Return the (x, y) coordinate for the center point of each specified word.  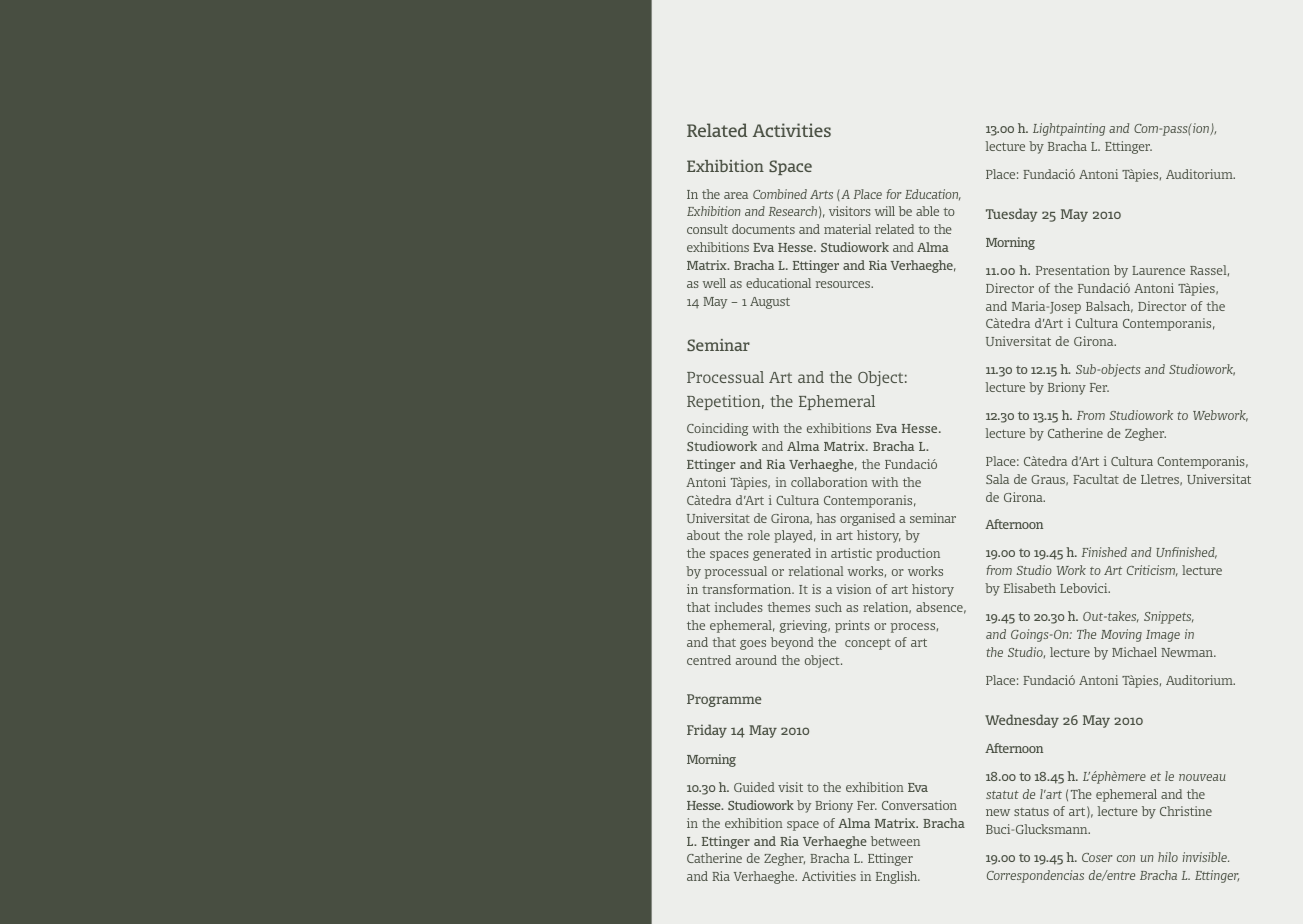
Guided (754, 787)
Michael (1134, 652)
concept (868, 644)
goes (753, 645)
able (927, 211)
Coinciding (717, 429)
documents (763, 229)
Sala (997, 479)
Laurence (1158, 270)
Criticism (1152, 571)
